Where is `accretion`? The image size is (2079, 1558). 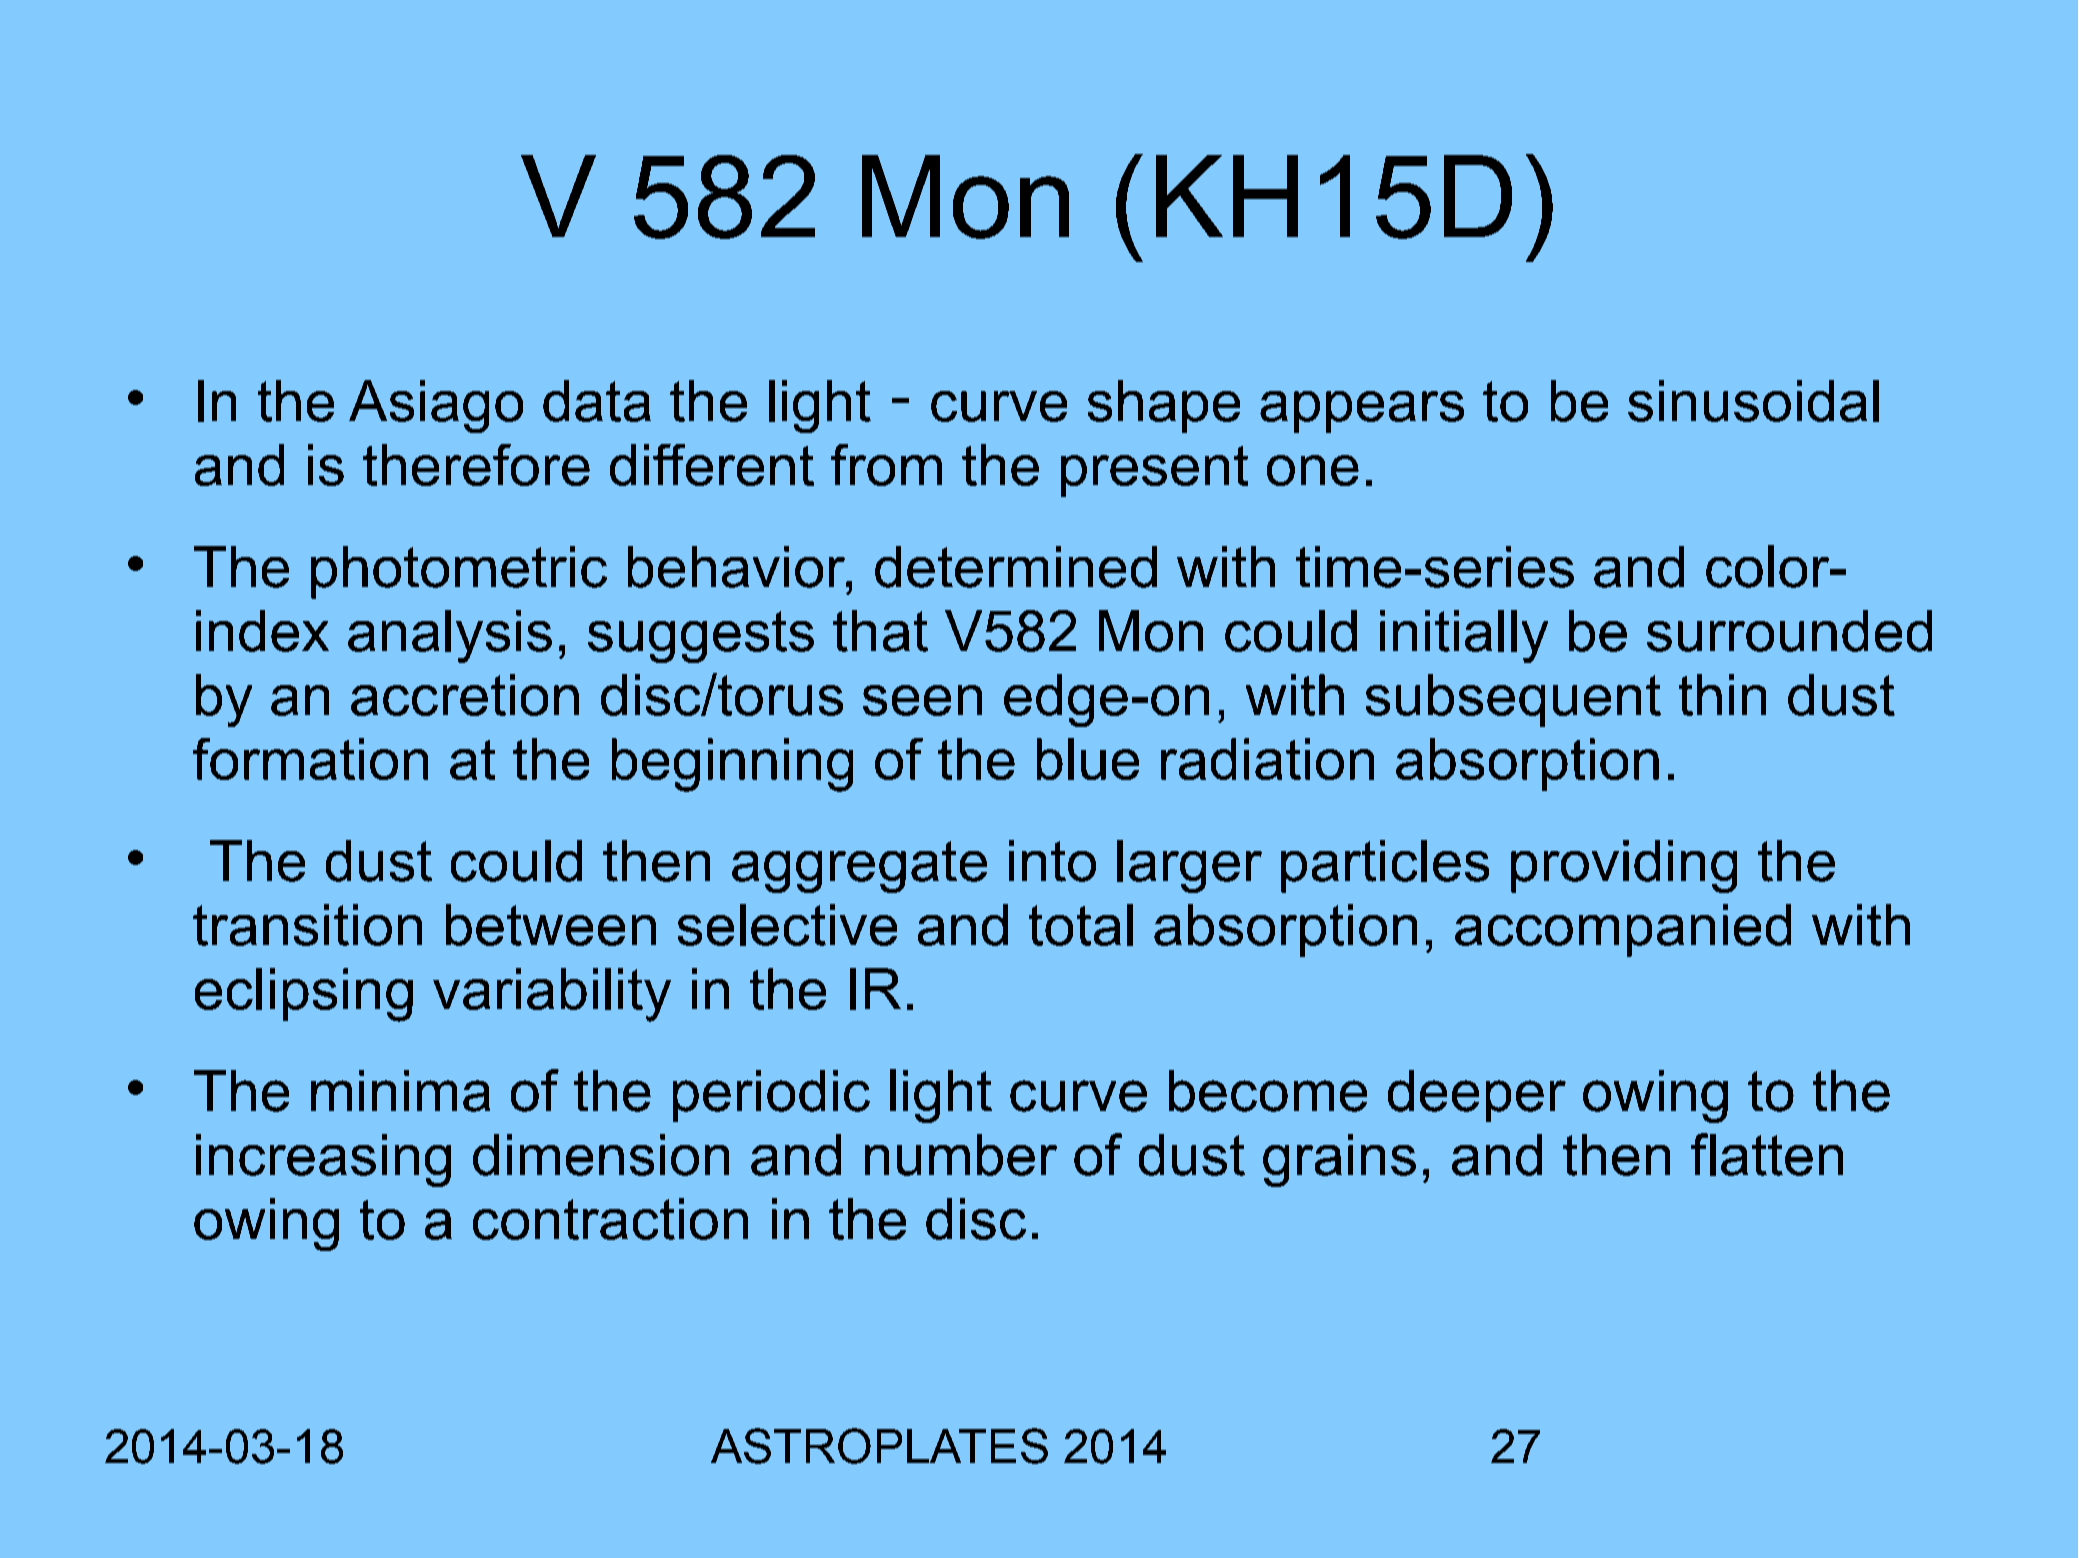
accretion is located at coordinates (465, 695).
